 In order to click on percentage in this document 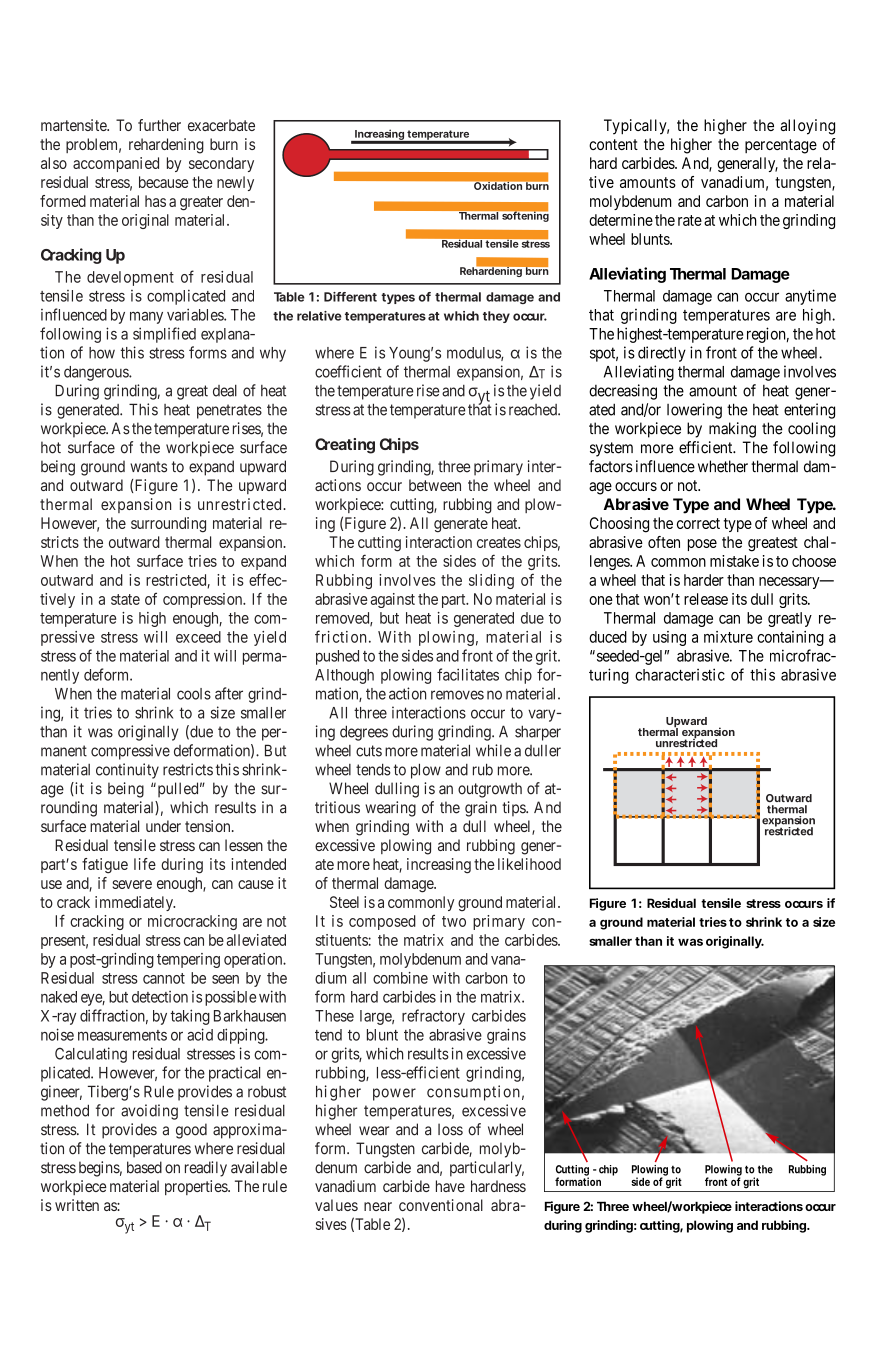, I will do `click(781, 146)`.
